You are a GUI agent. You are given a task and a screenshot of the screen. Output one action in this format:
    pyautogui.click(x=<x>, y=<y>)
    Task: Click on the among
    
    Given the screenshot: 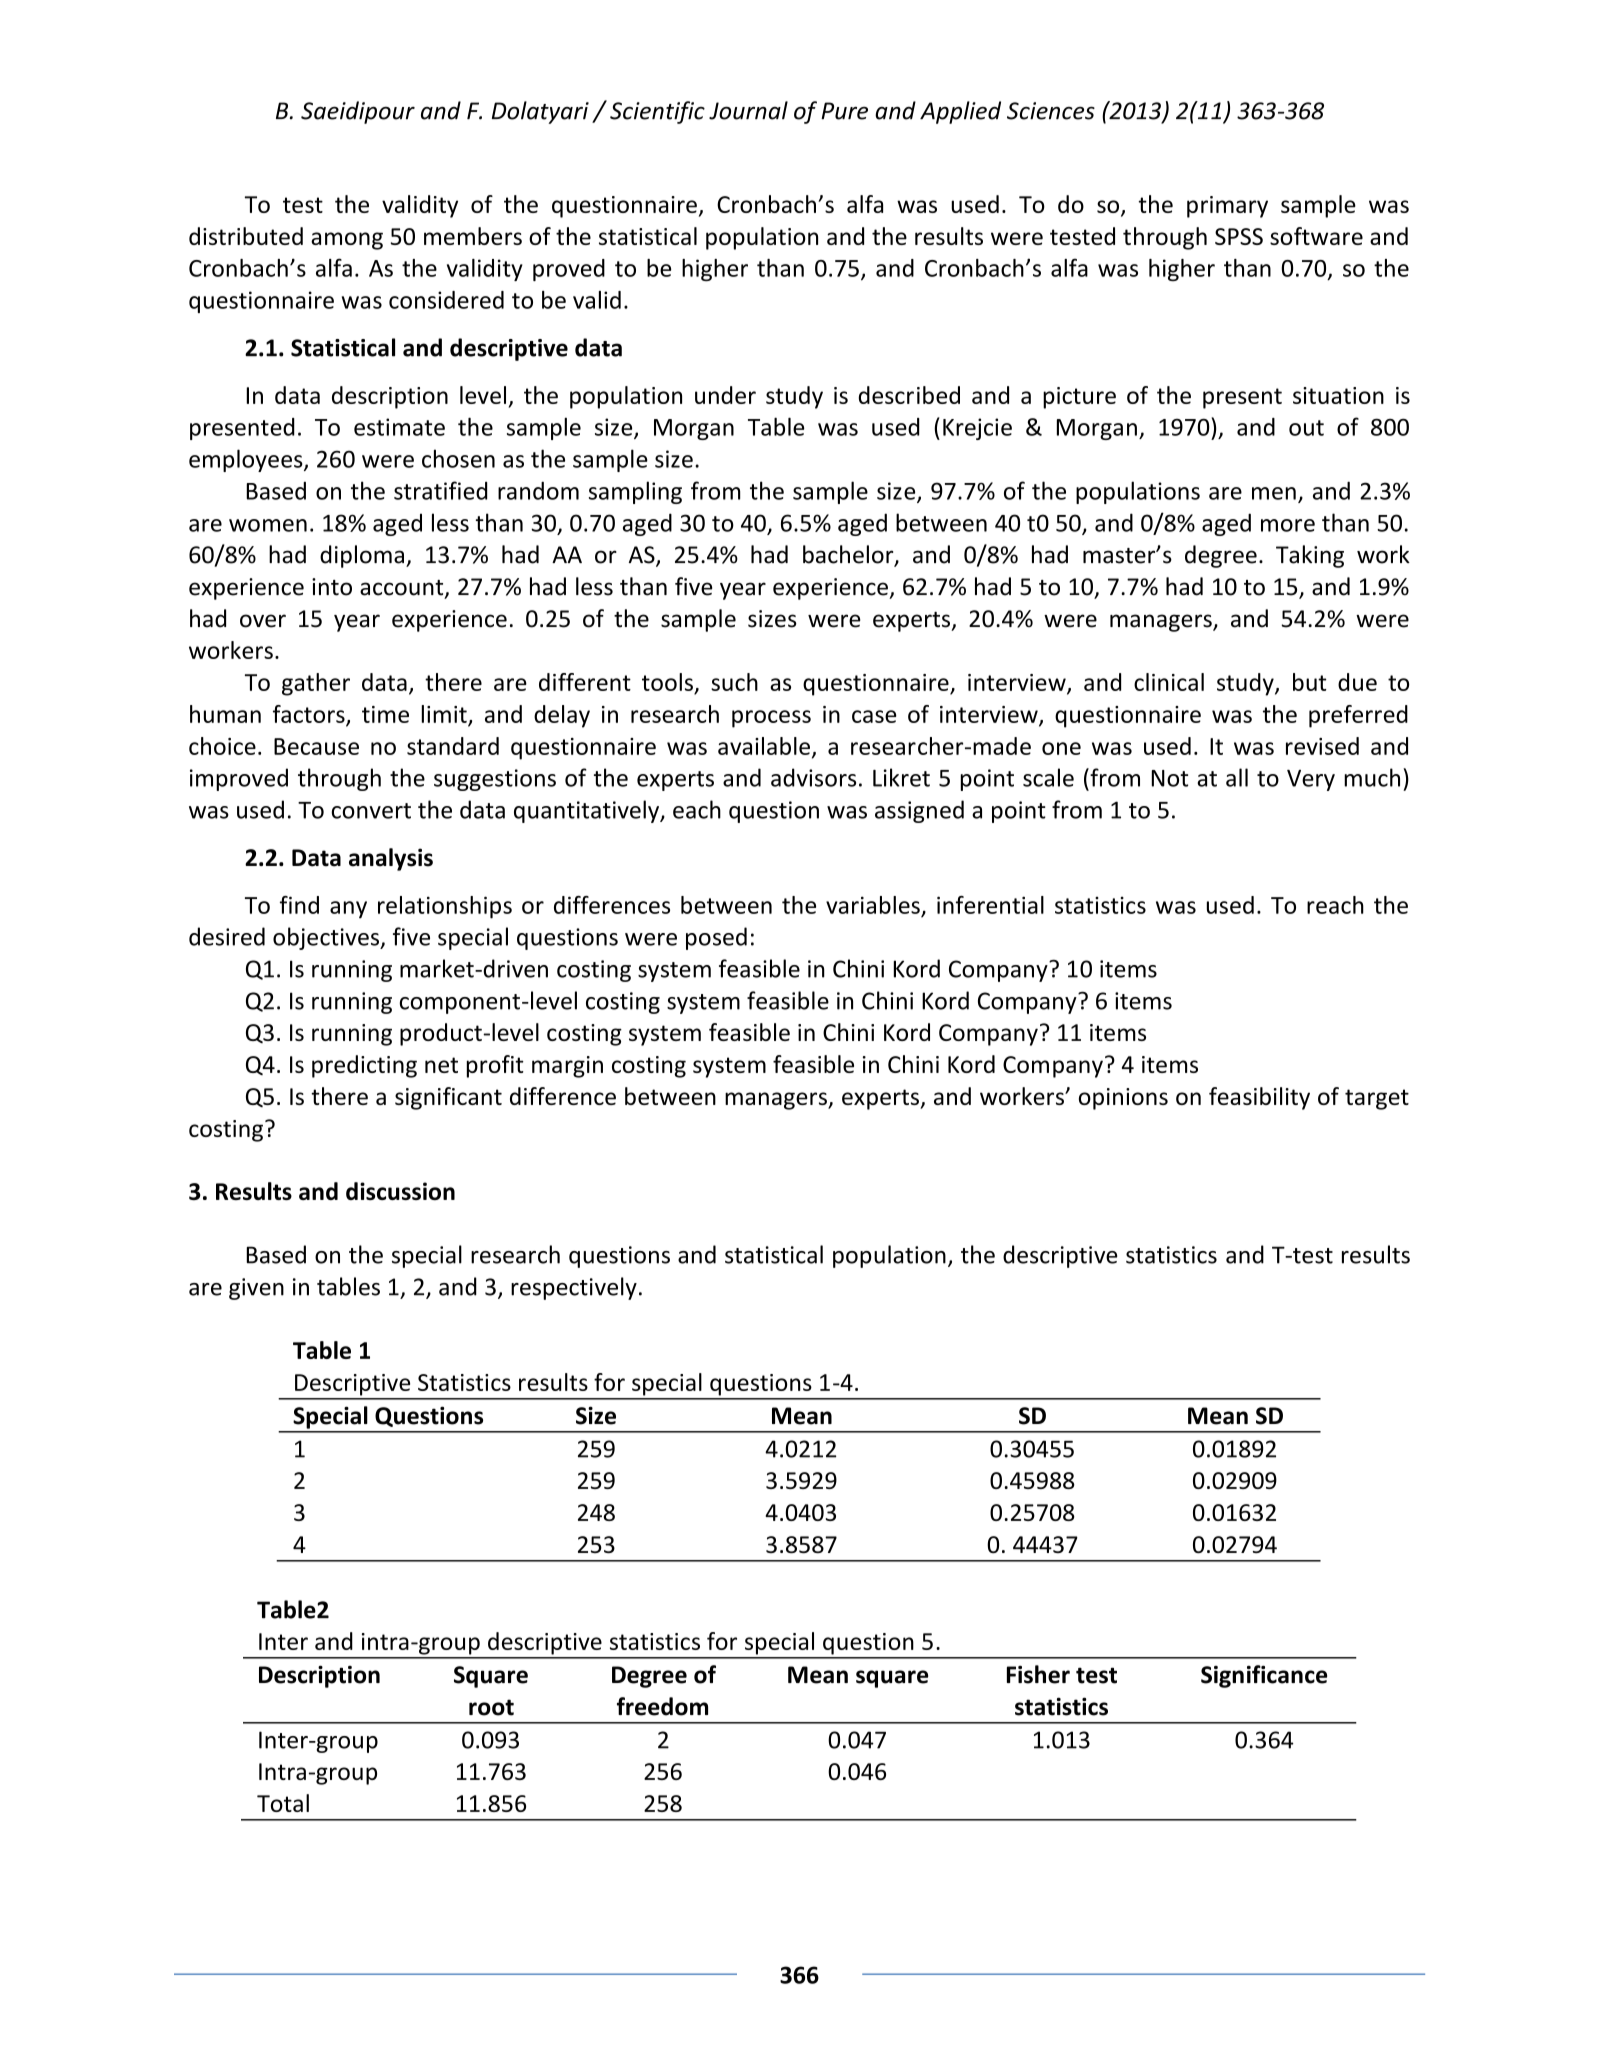 What is the action you would take?
    pyautogui.click(x=347, y=241)
